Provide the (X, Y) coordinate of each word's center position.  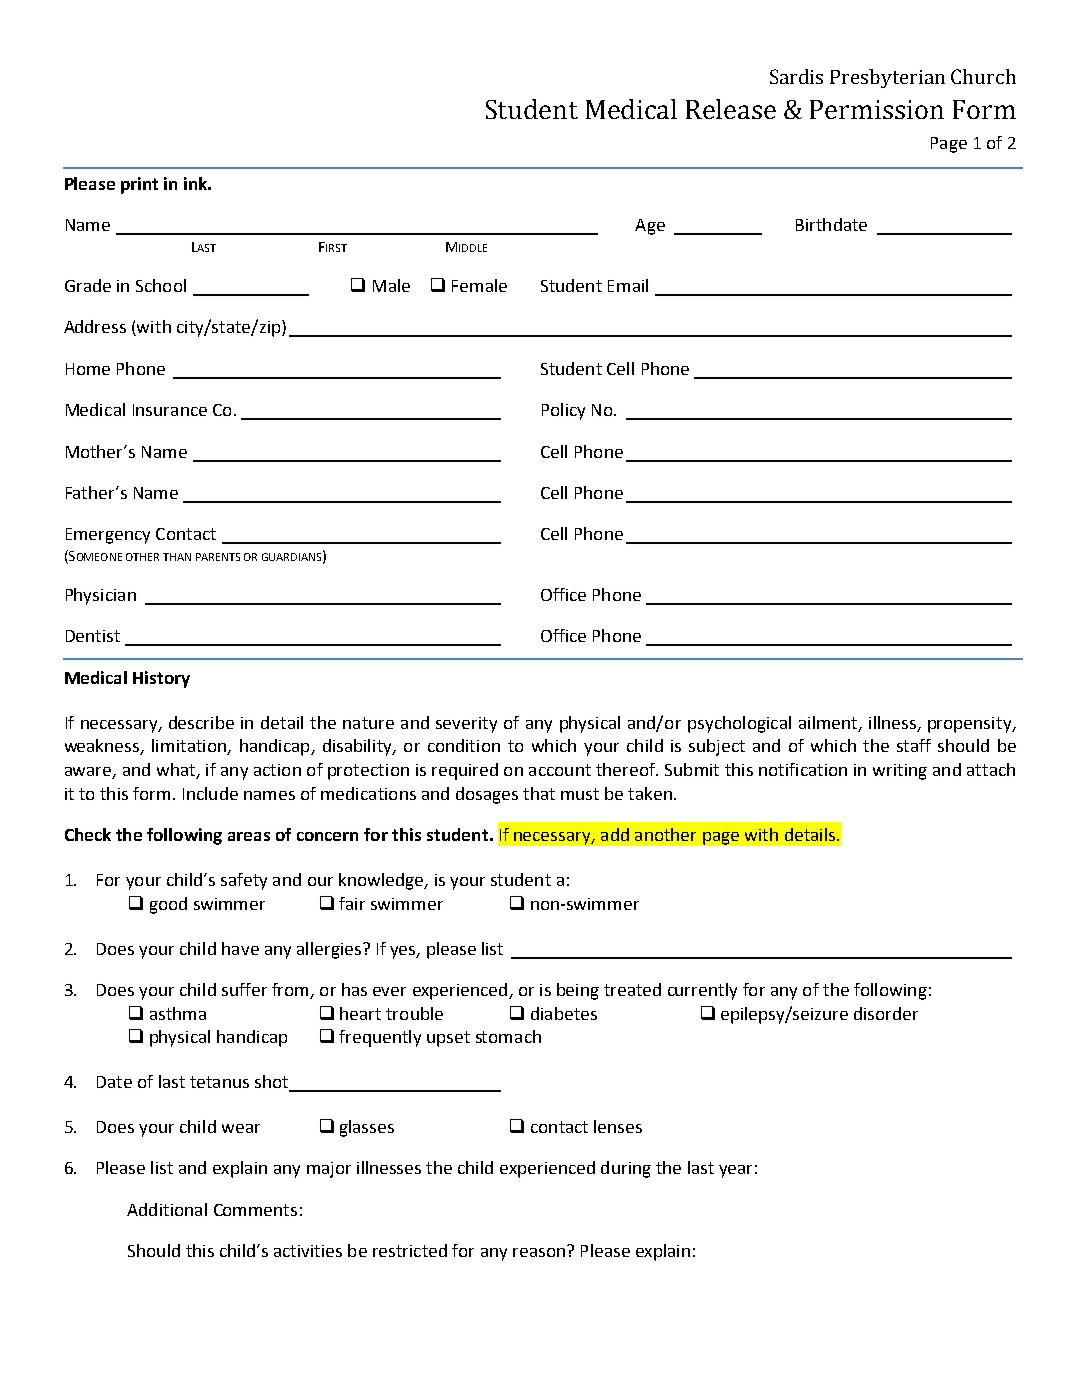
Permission (877, 109)
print (139, 185)
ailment (829, 723)
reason (539, 1252)
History (161, 679)
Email (628, 285)
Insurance (170, 410)
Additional (167, 1209)
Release (731, 109)
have (240, 948)
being (578, 991)
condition (464, 745)
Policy (563, 411)
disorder (886, 1013)
